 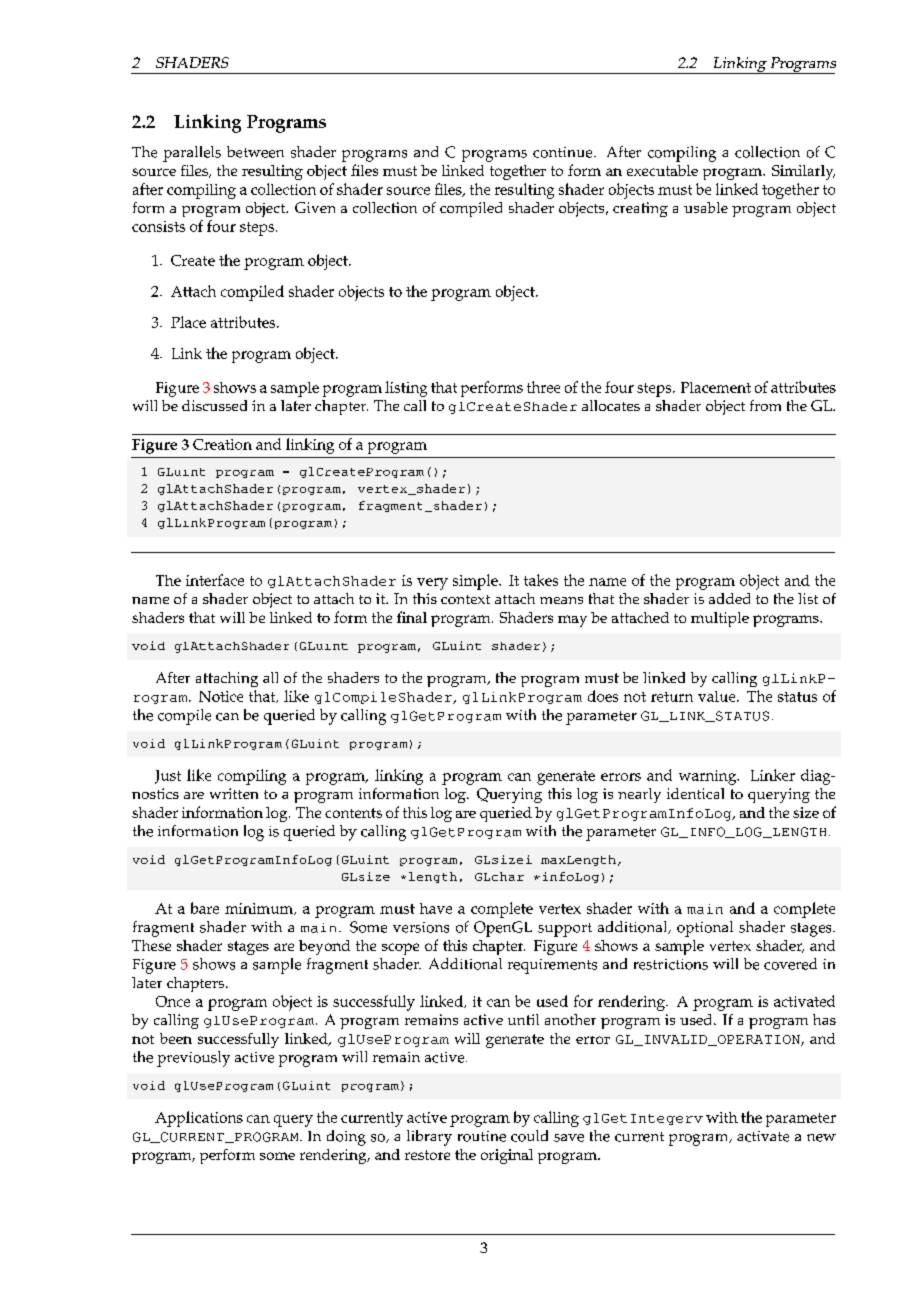 I want to click on interface, so click(x=215, y=580).
